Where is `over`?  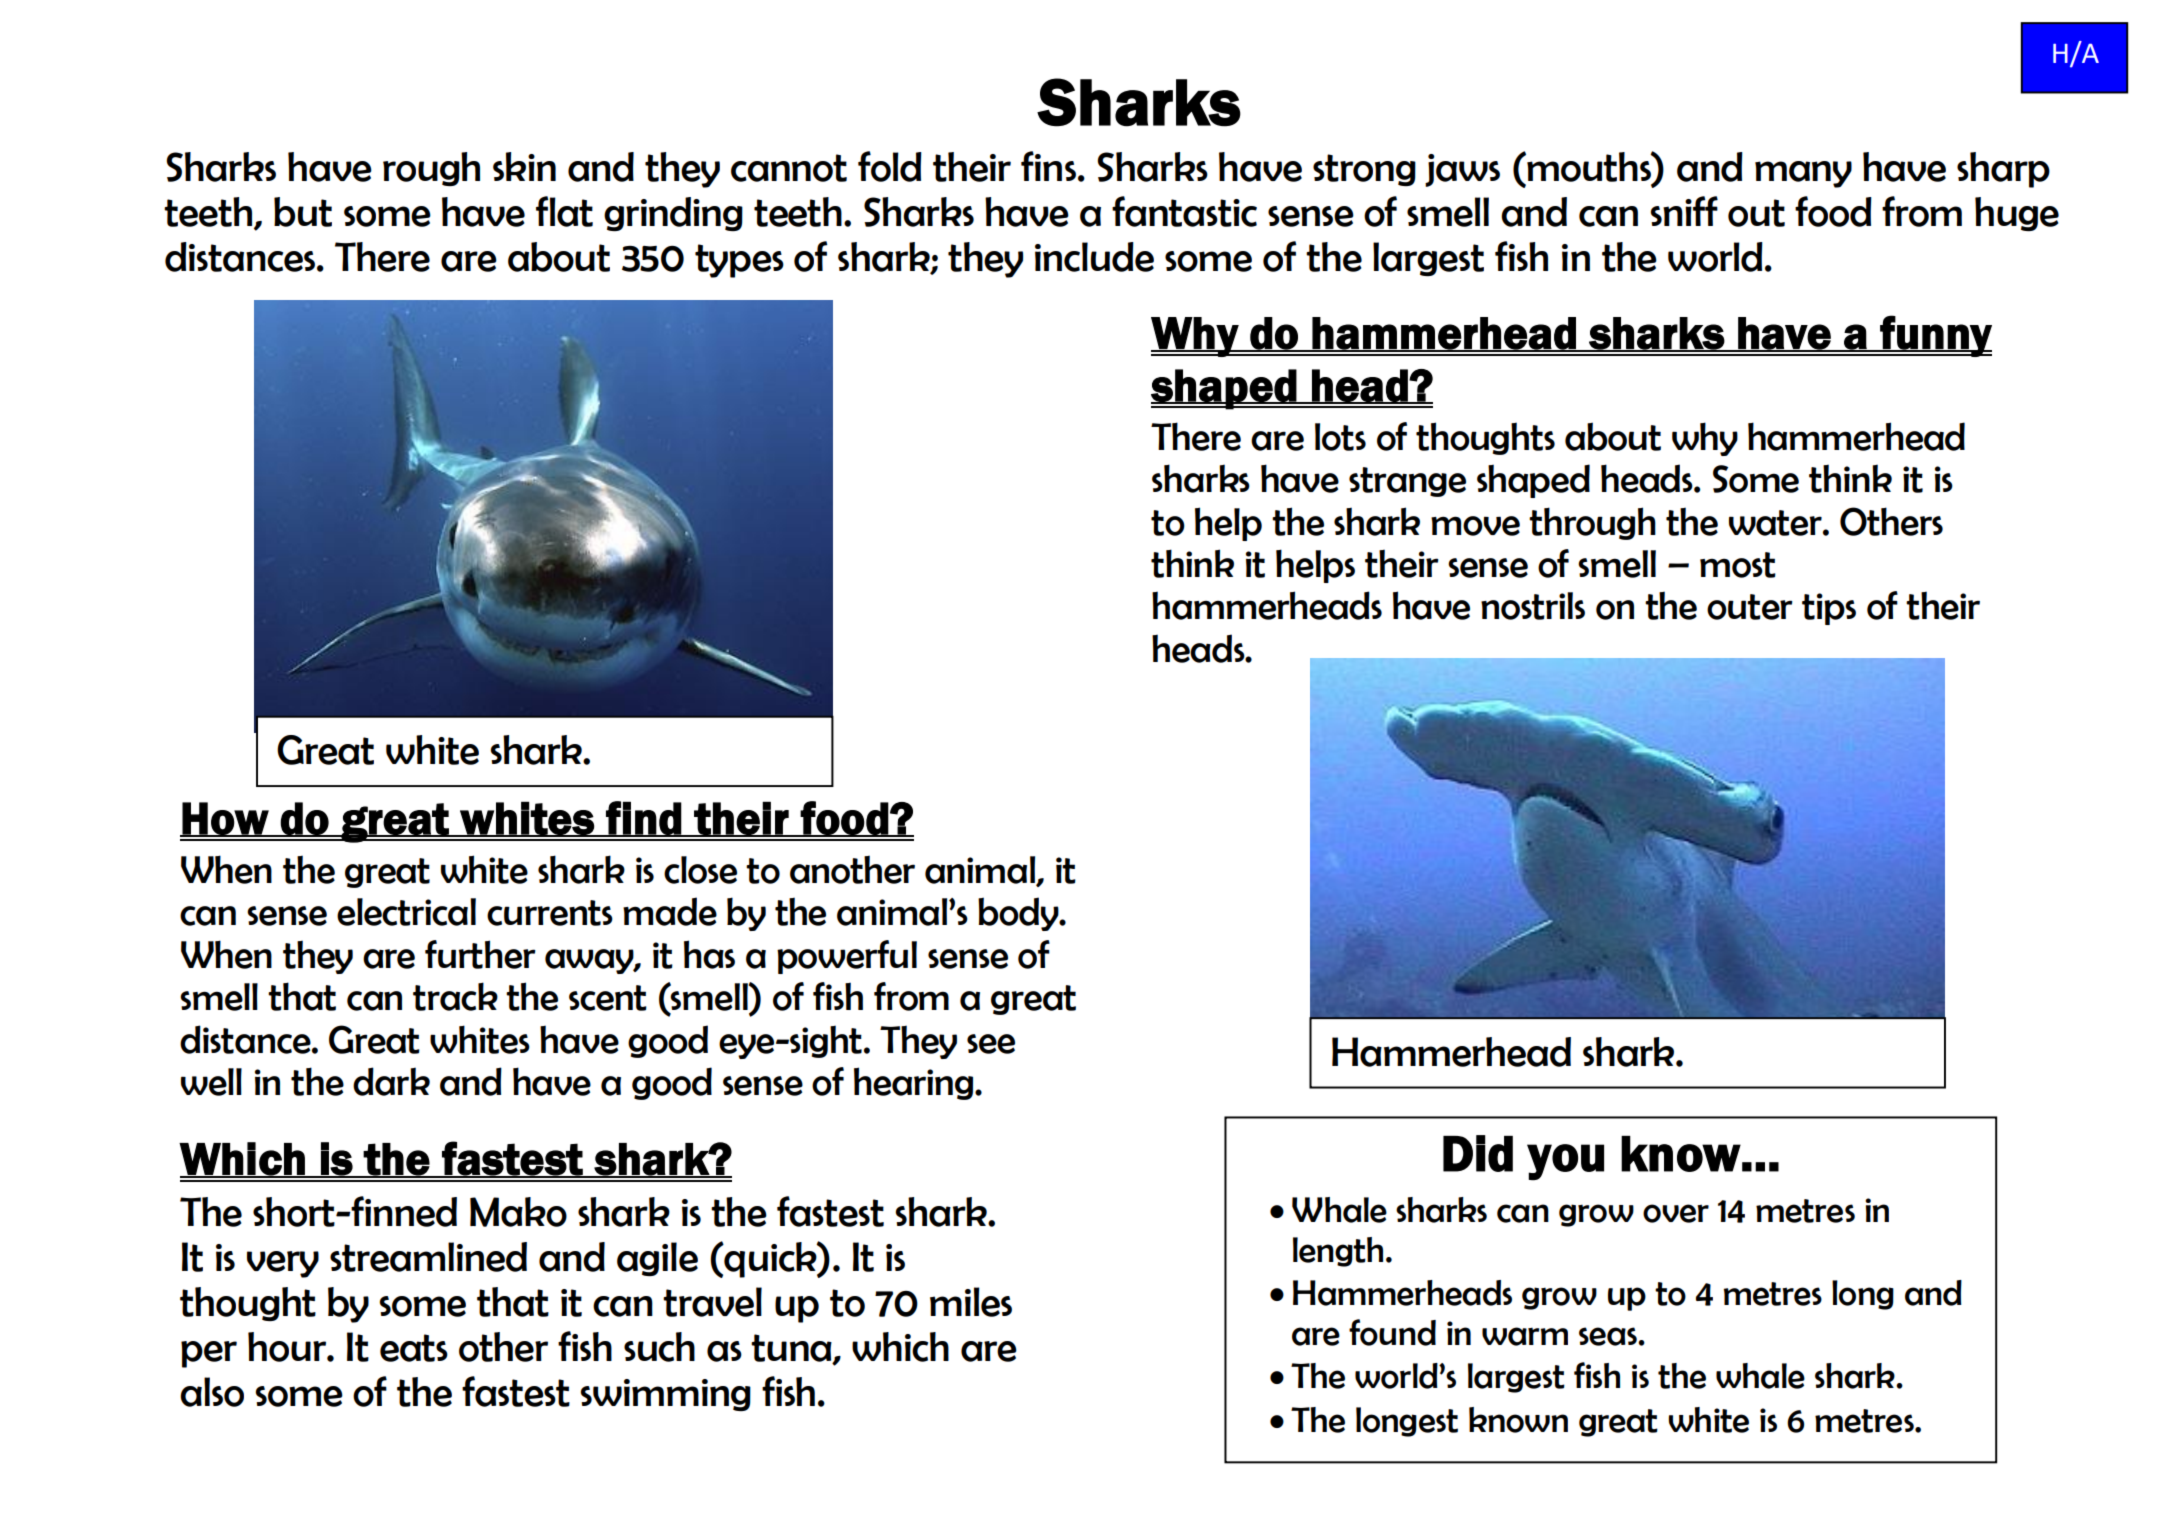 over is located at coordinates (1676, 1213).
